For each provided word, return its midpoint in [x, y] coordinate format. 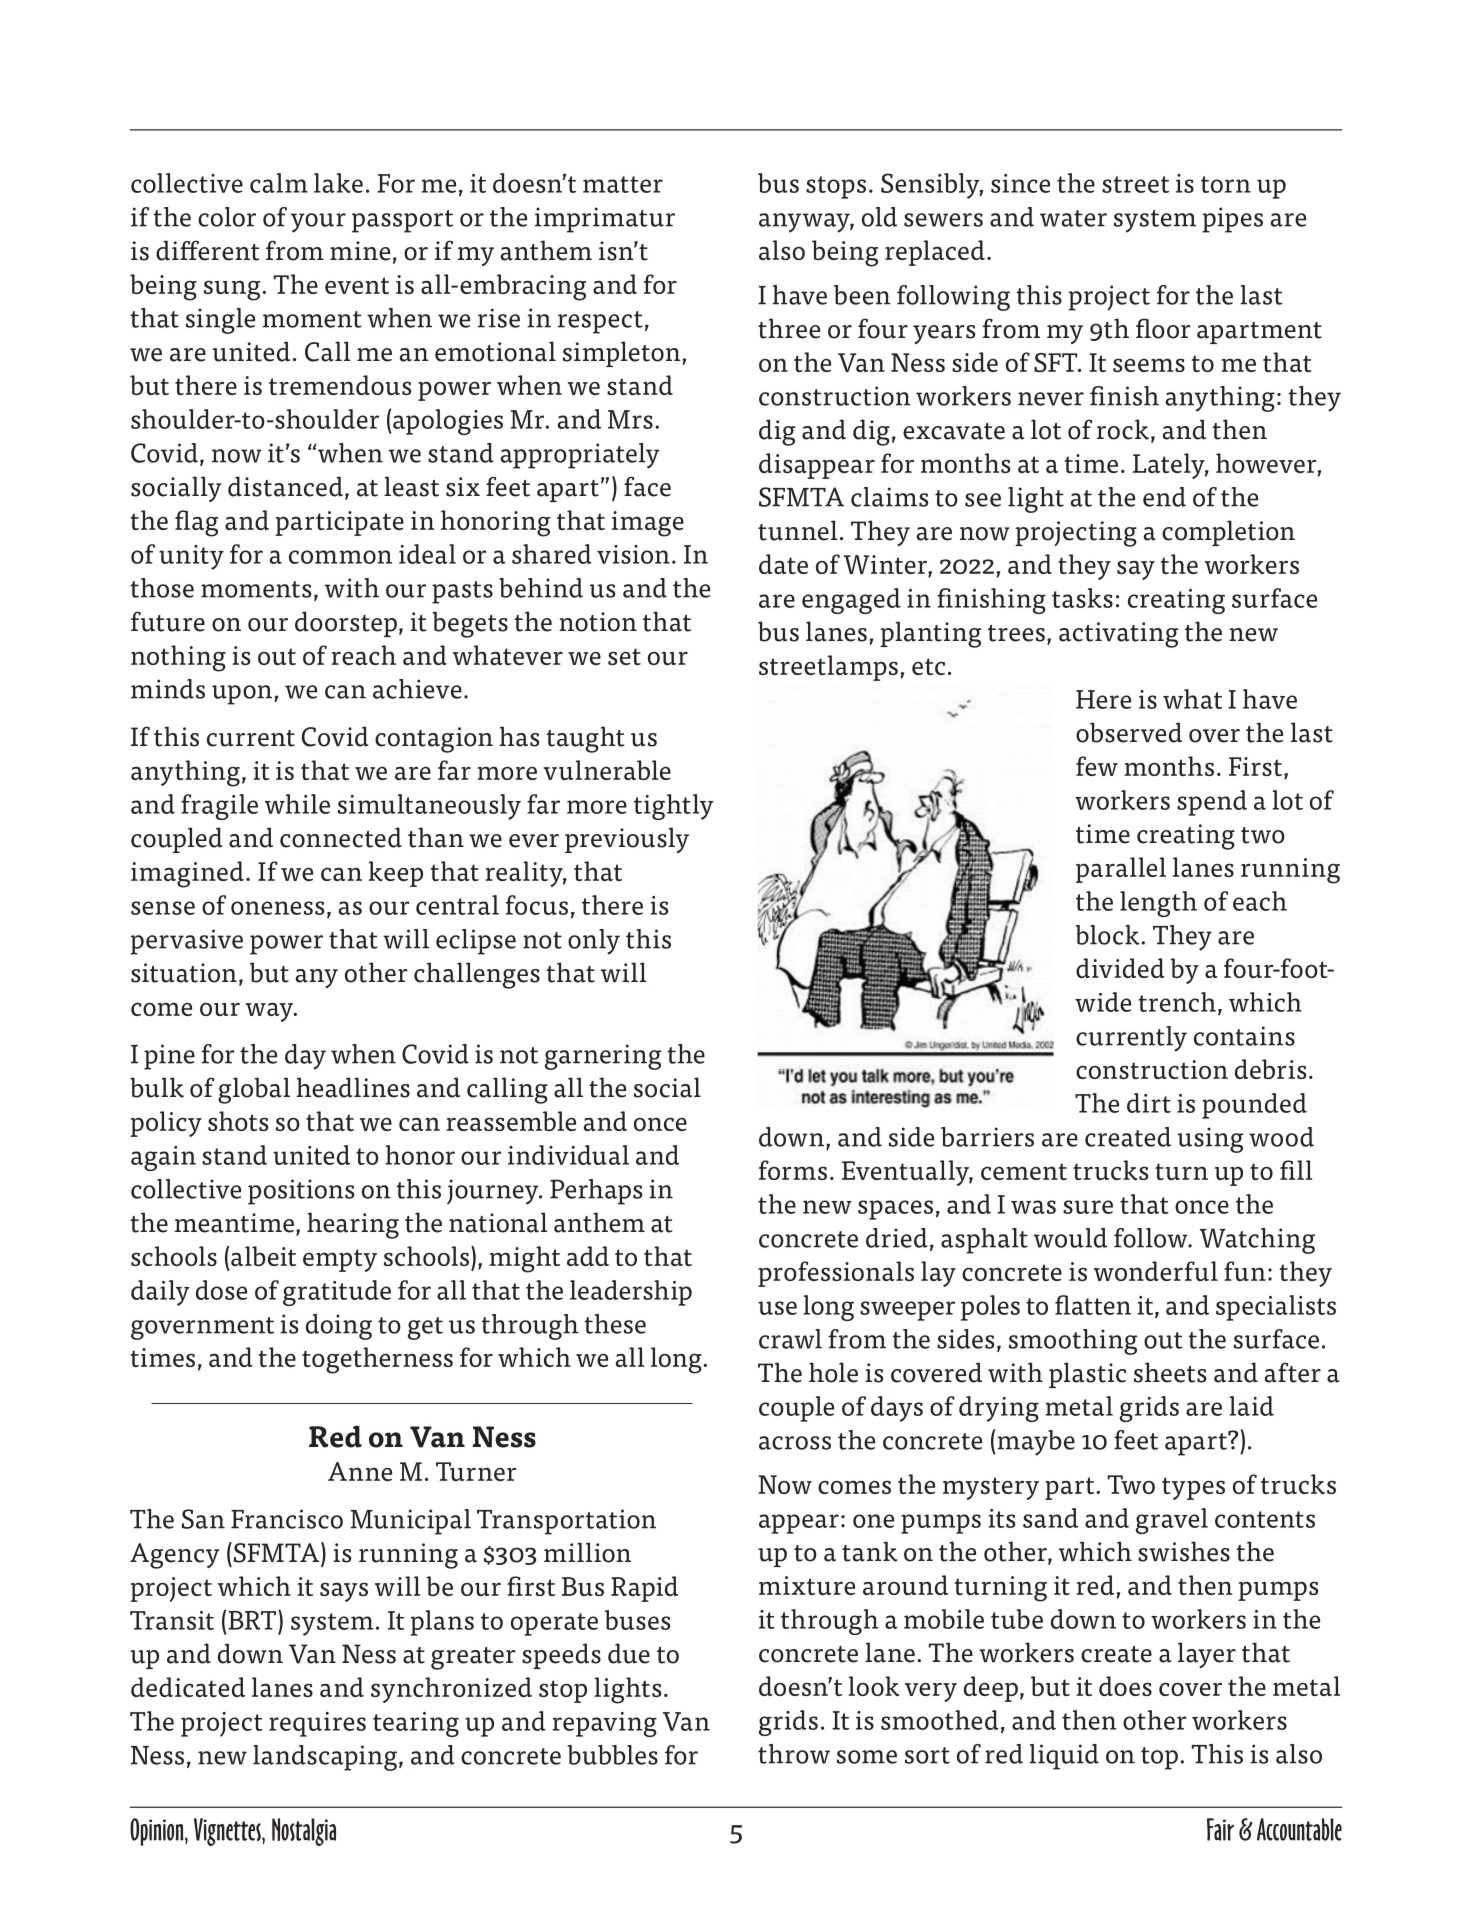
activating [1118, 635]
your [318, 223]
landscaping [325, 1758]
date [783, 564]
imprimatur [605, 220]
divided [1120, 968]
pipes [1232, 220]
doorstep [346, 624]
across [795, 1443]
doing [339, 1327]
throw [794, 1754]
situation [184, 973]
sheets [1170, 1372]
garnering [603, 1057]
